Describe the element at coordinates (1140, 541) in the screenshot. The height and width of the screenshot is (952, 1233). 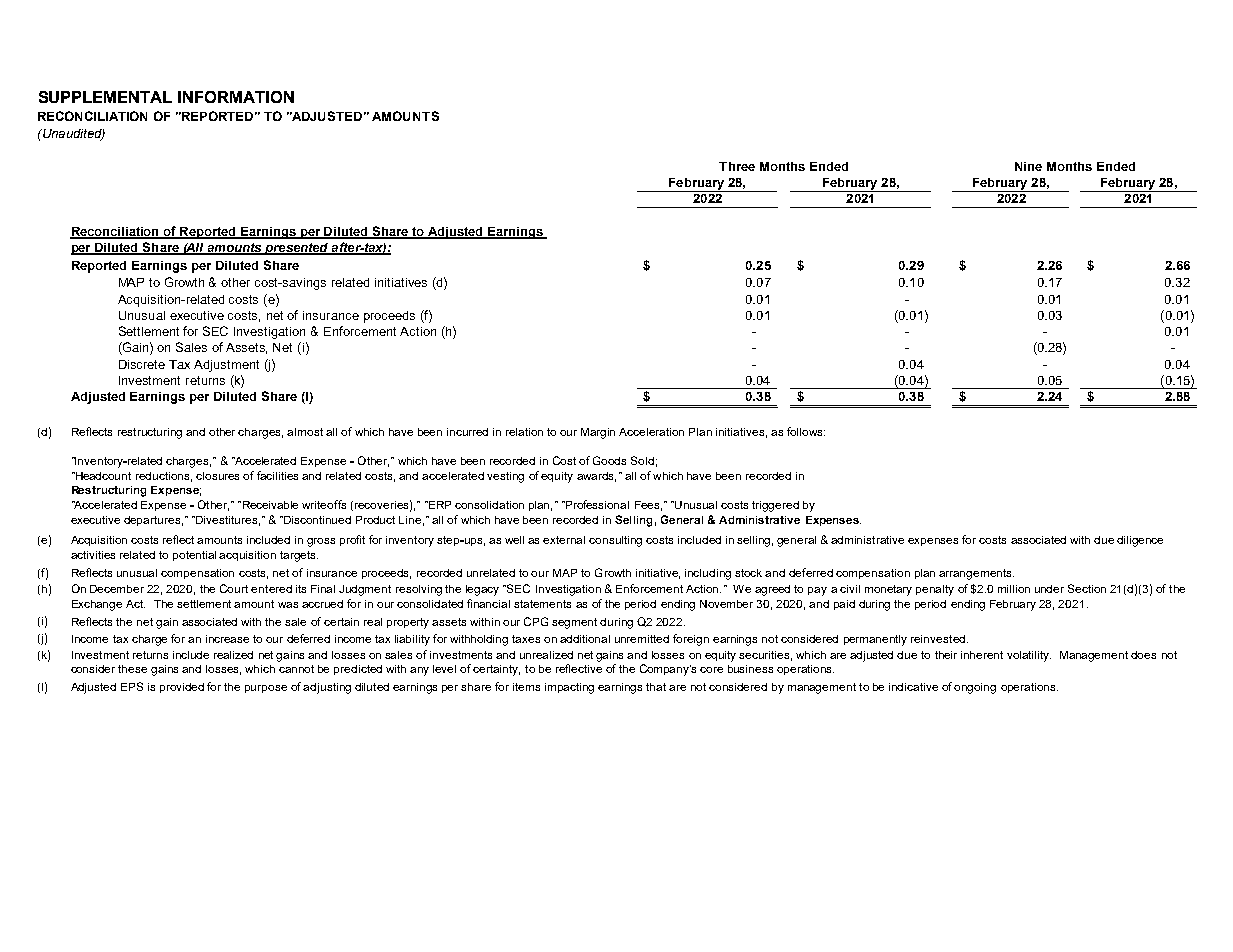
I see `diligence` at that location.
